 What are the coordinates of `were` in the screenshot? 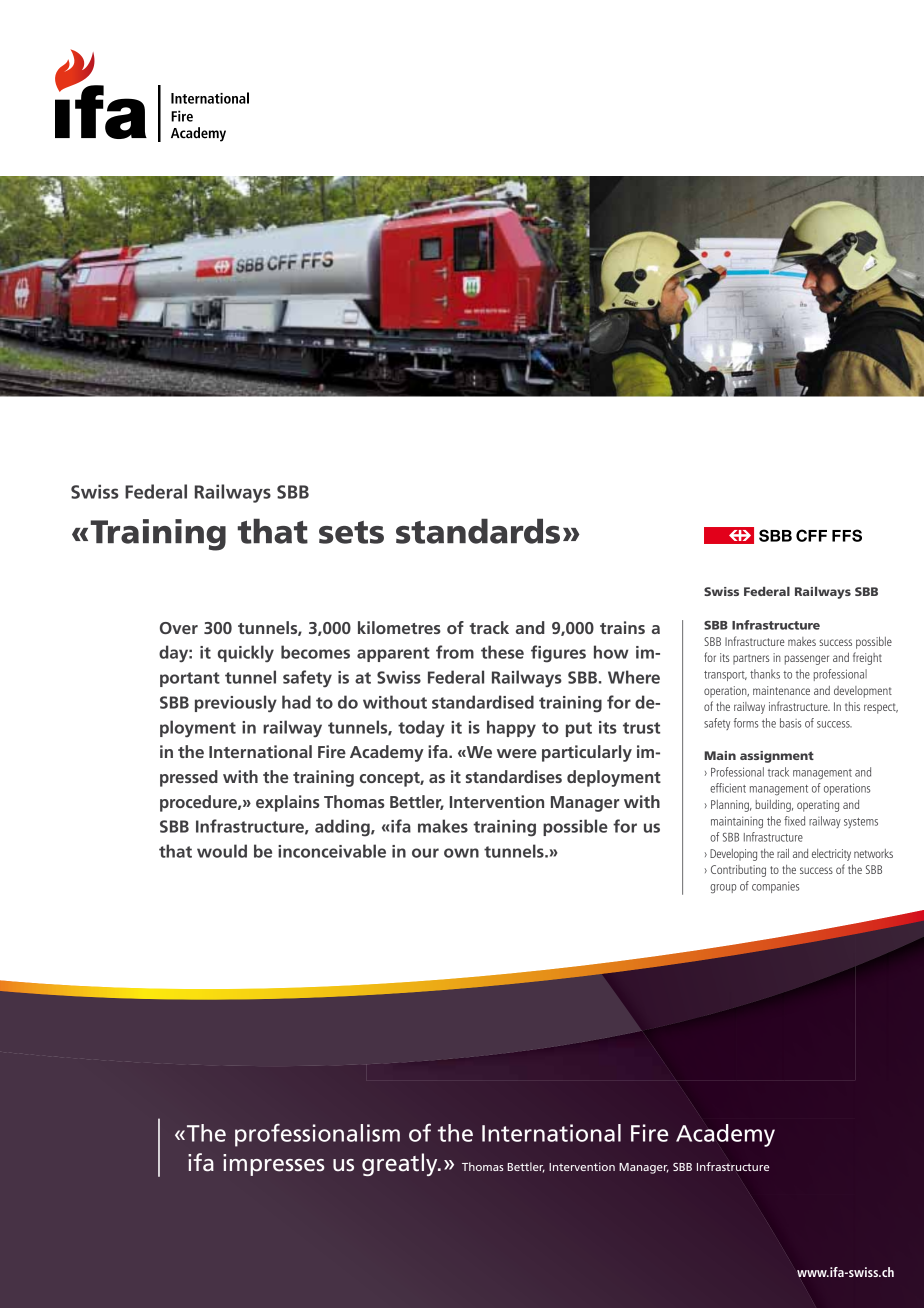 It's located at (517, 753).
